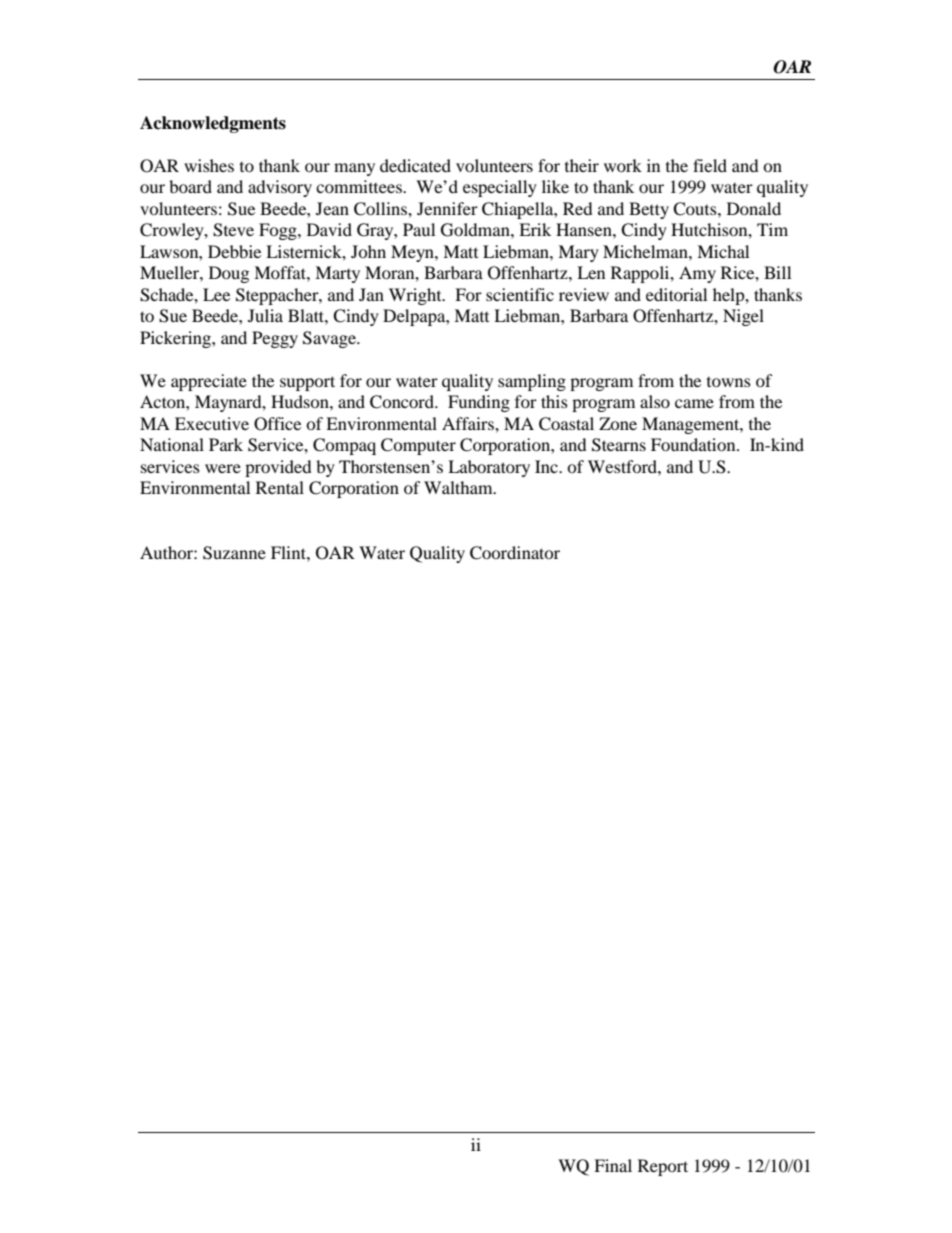  What do you see at coordinates (479, 403) in the screenshot?
I see `Funding` at bounding box center [479, 403].
